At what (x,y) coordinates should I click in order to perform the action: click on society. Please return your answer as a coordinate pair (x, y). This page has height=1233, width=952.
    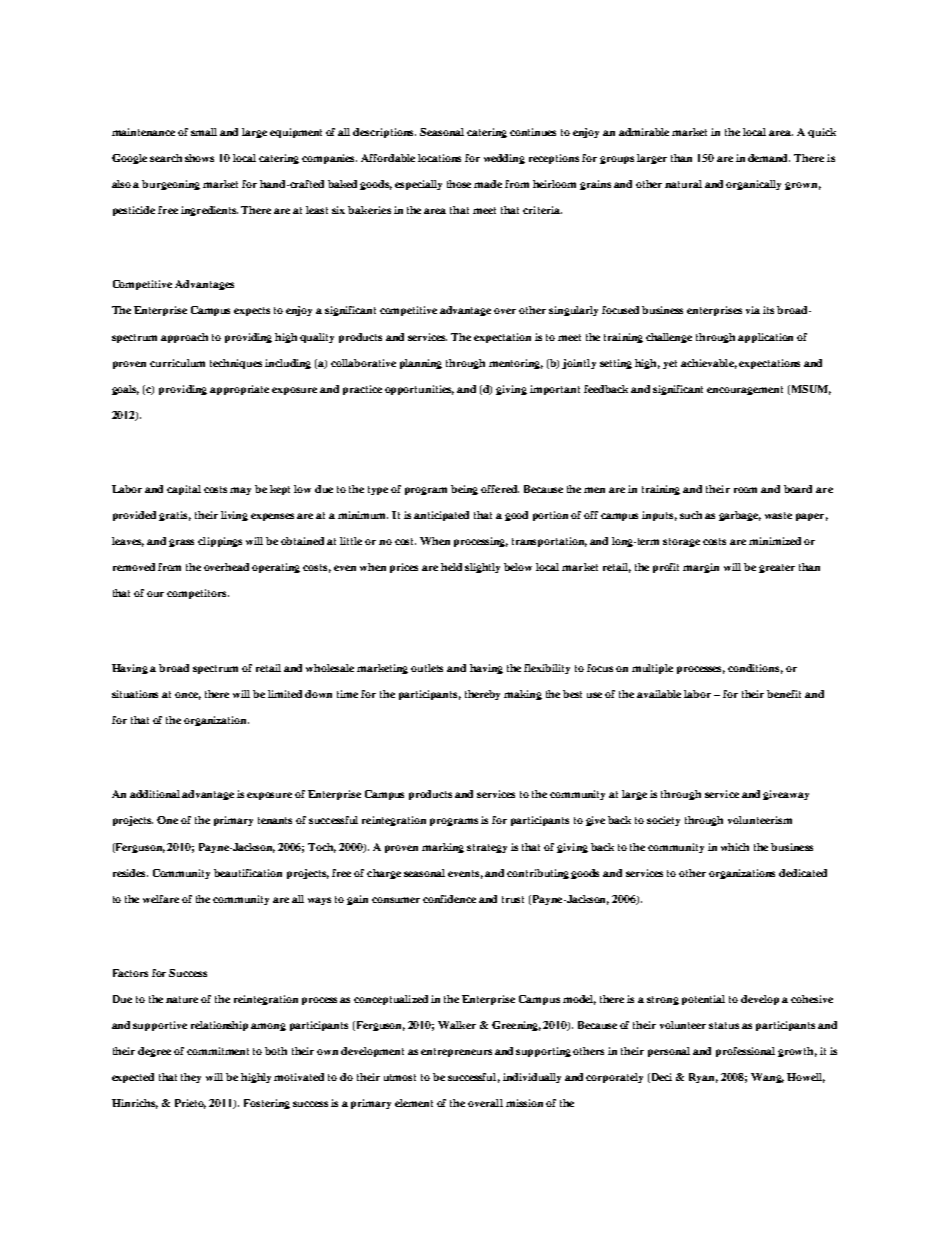
    Looking at the image, I should click on (663, 821).
